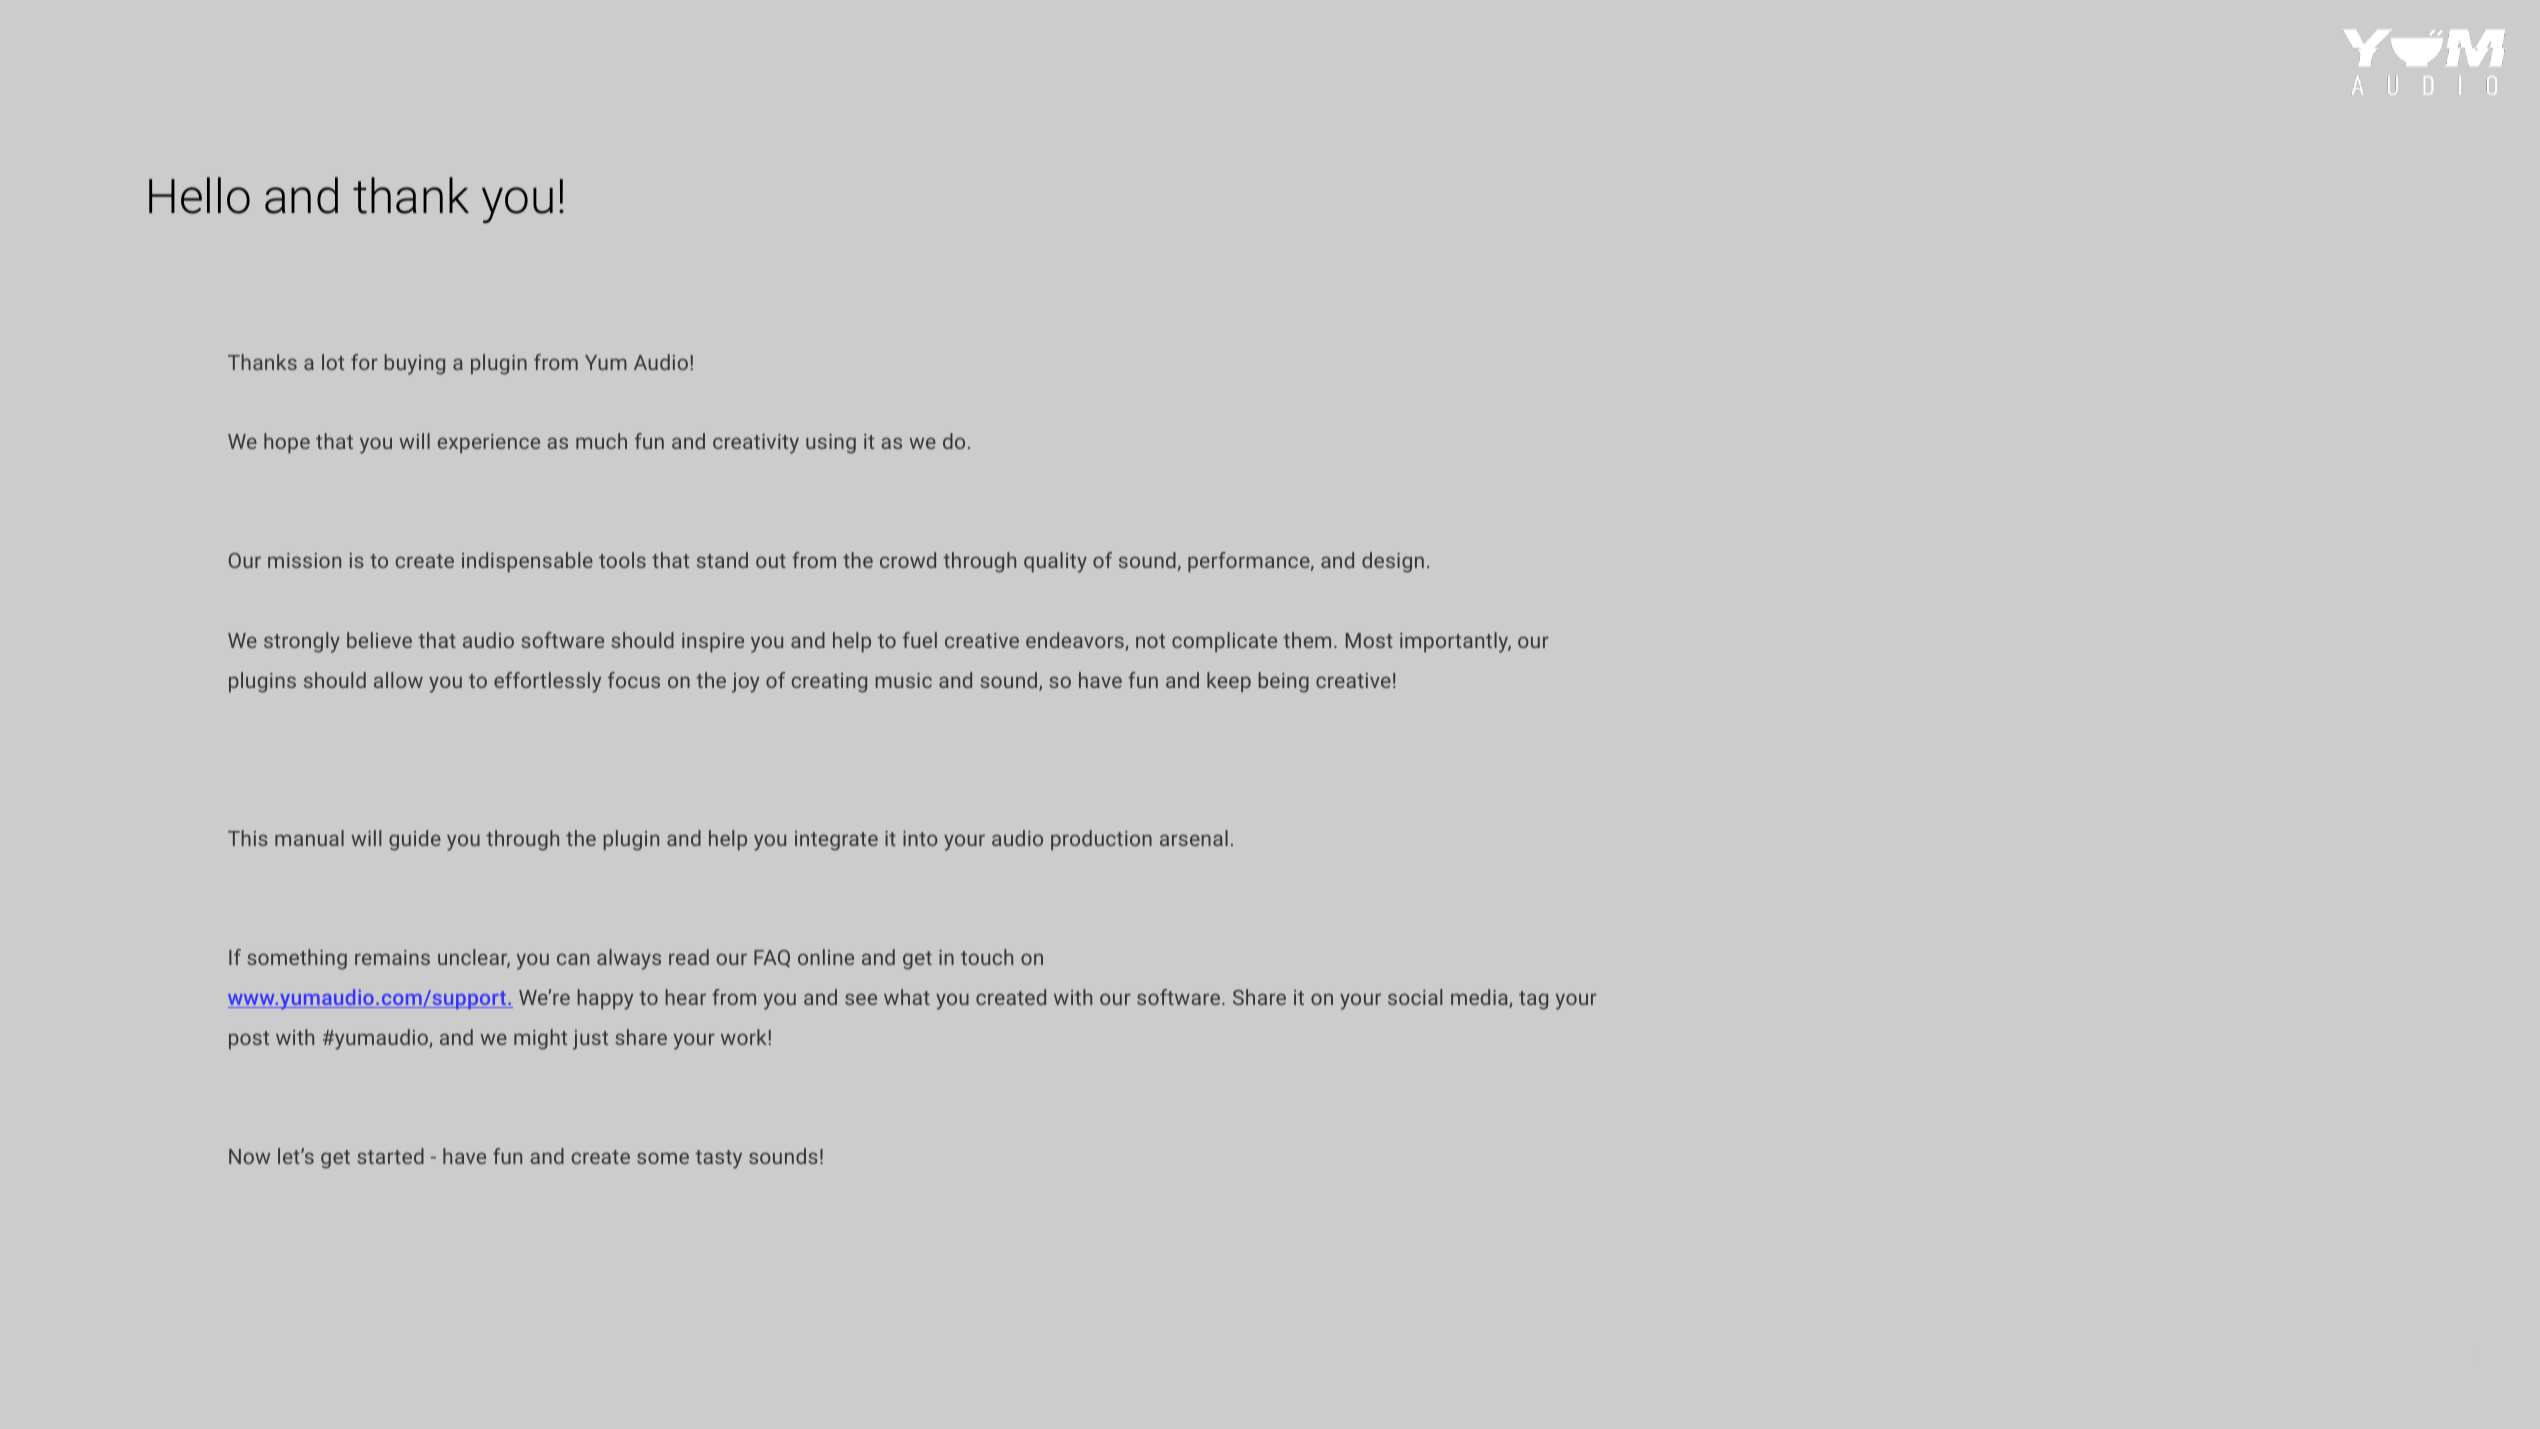 This screenshot has width=2540, height=1429. Describe the element at coordinates (831, 444) in the screenshot. I see `using` at that location.
